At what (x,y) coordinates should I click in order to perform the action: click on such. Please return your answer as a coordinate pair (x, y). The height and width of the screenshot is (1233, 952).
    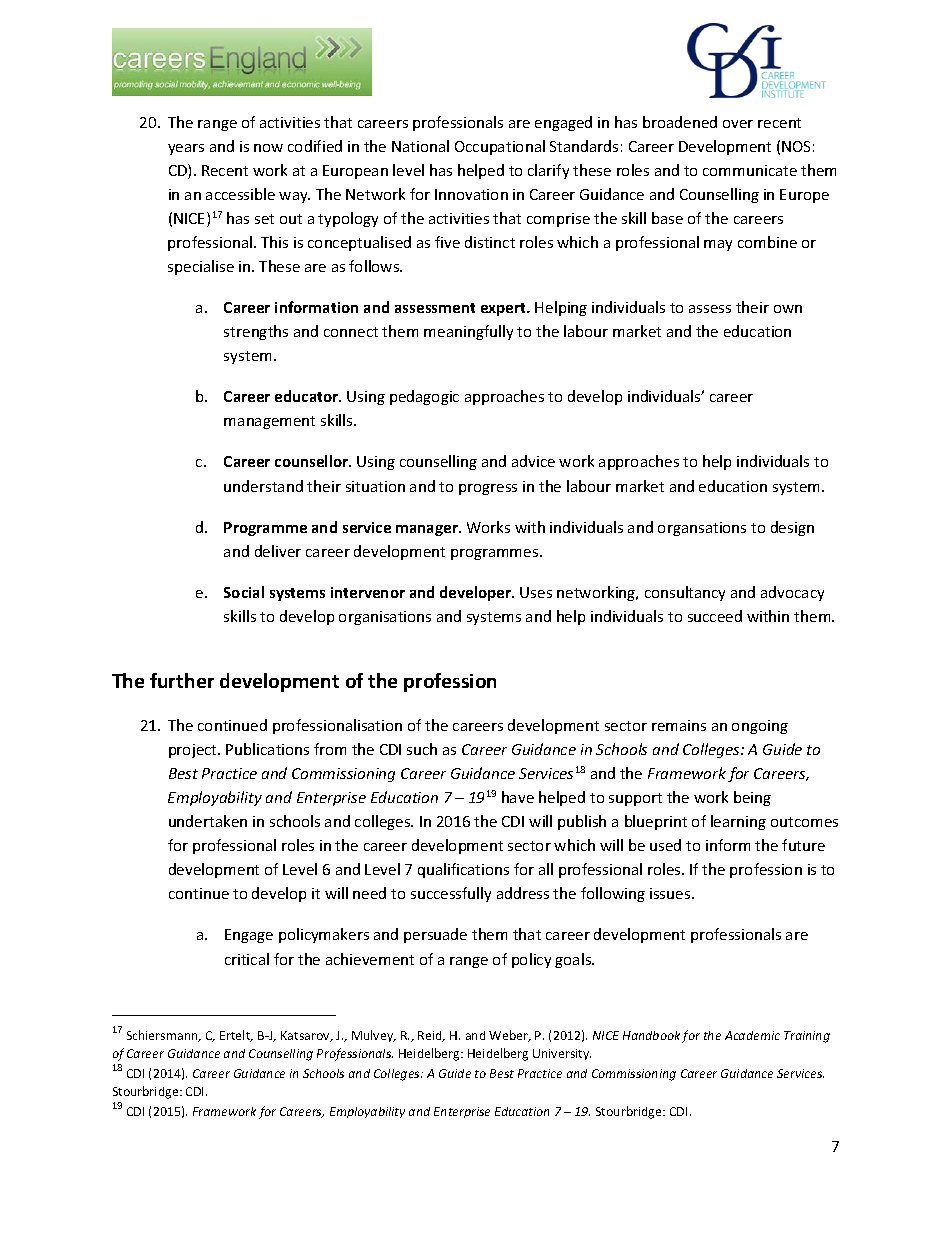
    Looking at the image, I should click on (422, 749).
